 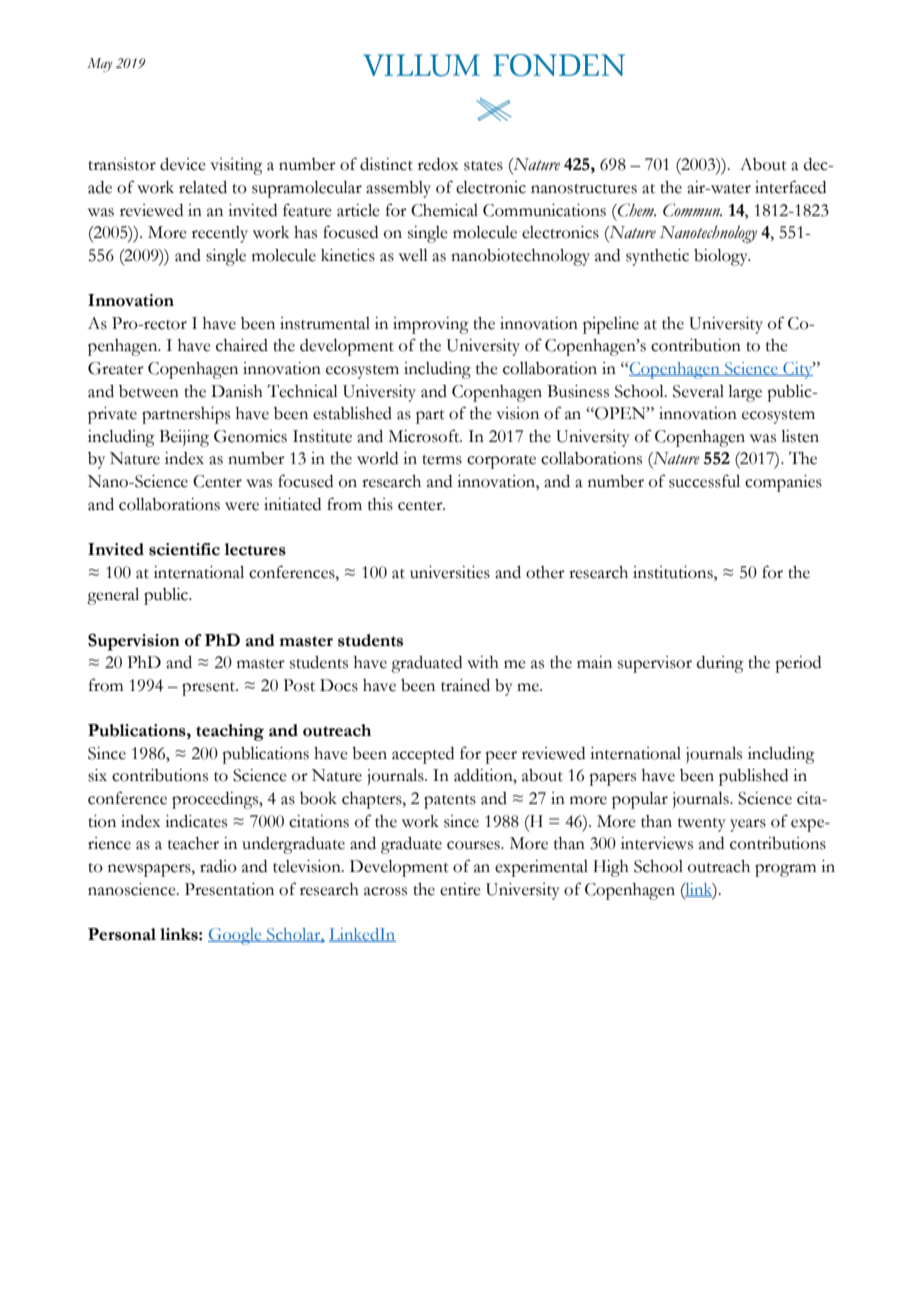 What do you see at coordinates (242, 345) in the page?
I see `chaired` at bounding box center [242, 345].
